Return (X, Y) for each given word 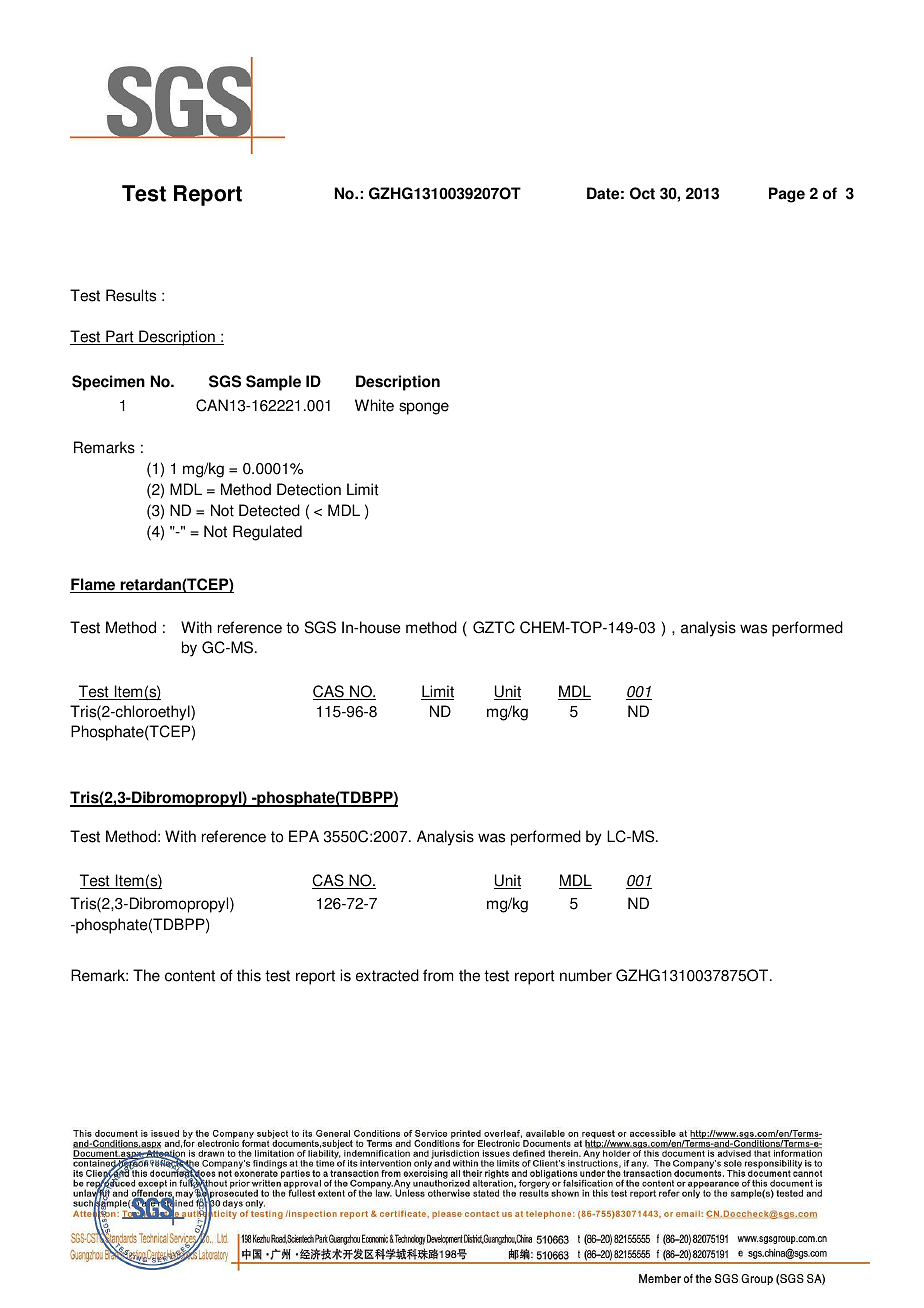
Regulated (267, 533)
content (190, 976)
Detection (309, 489)
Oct (642, 193)
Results (131, 295)
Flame (94, 585)
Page (787, 195)
